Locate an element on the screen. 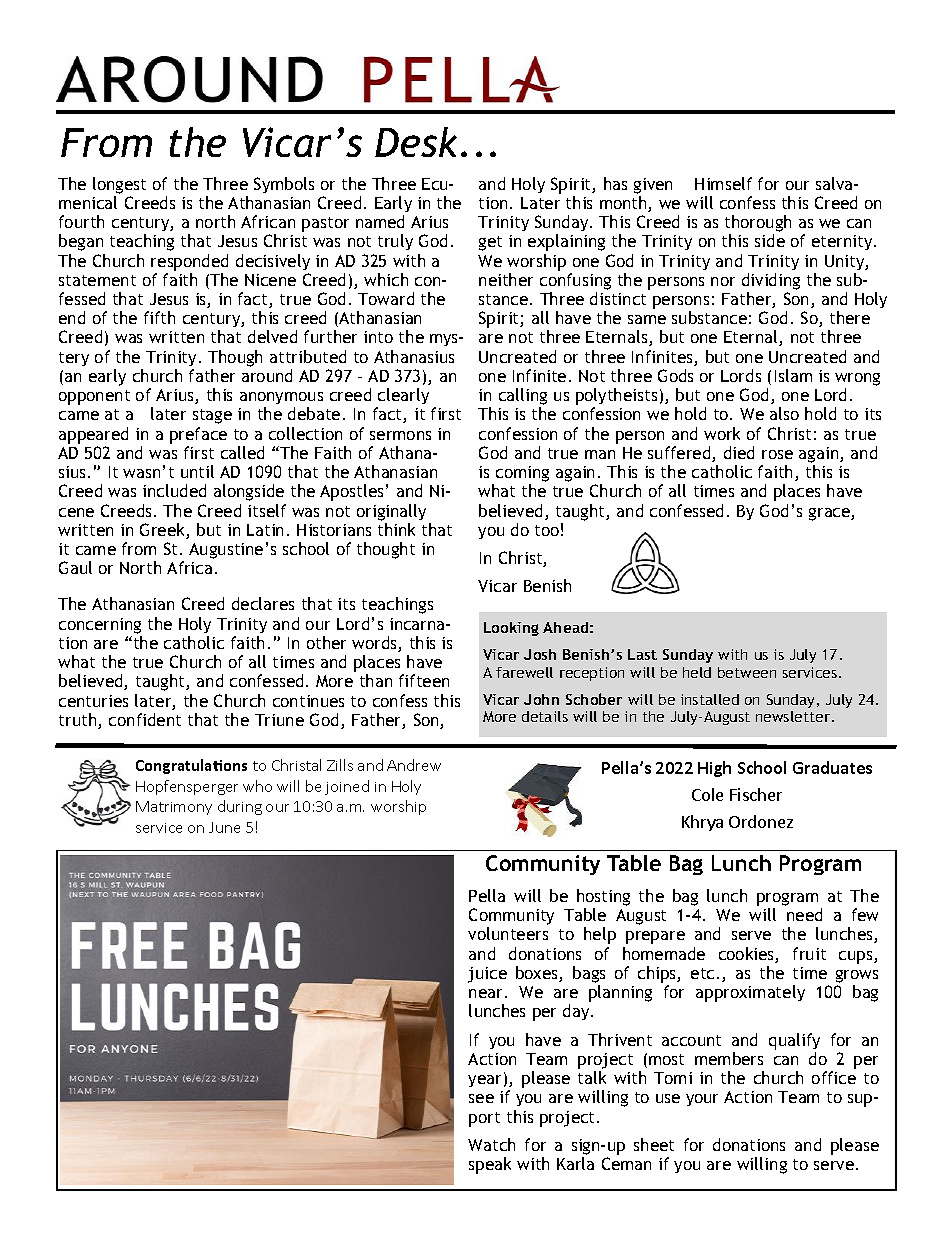 The width and height of the screenshot is (952, 1233). calling is located at coordinates (523, 398).
